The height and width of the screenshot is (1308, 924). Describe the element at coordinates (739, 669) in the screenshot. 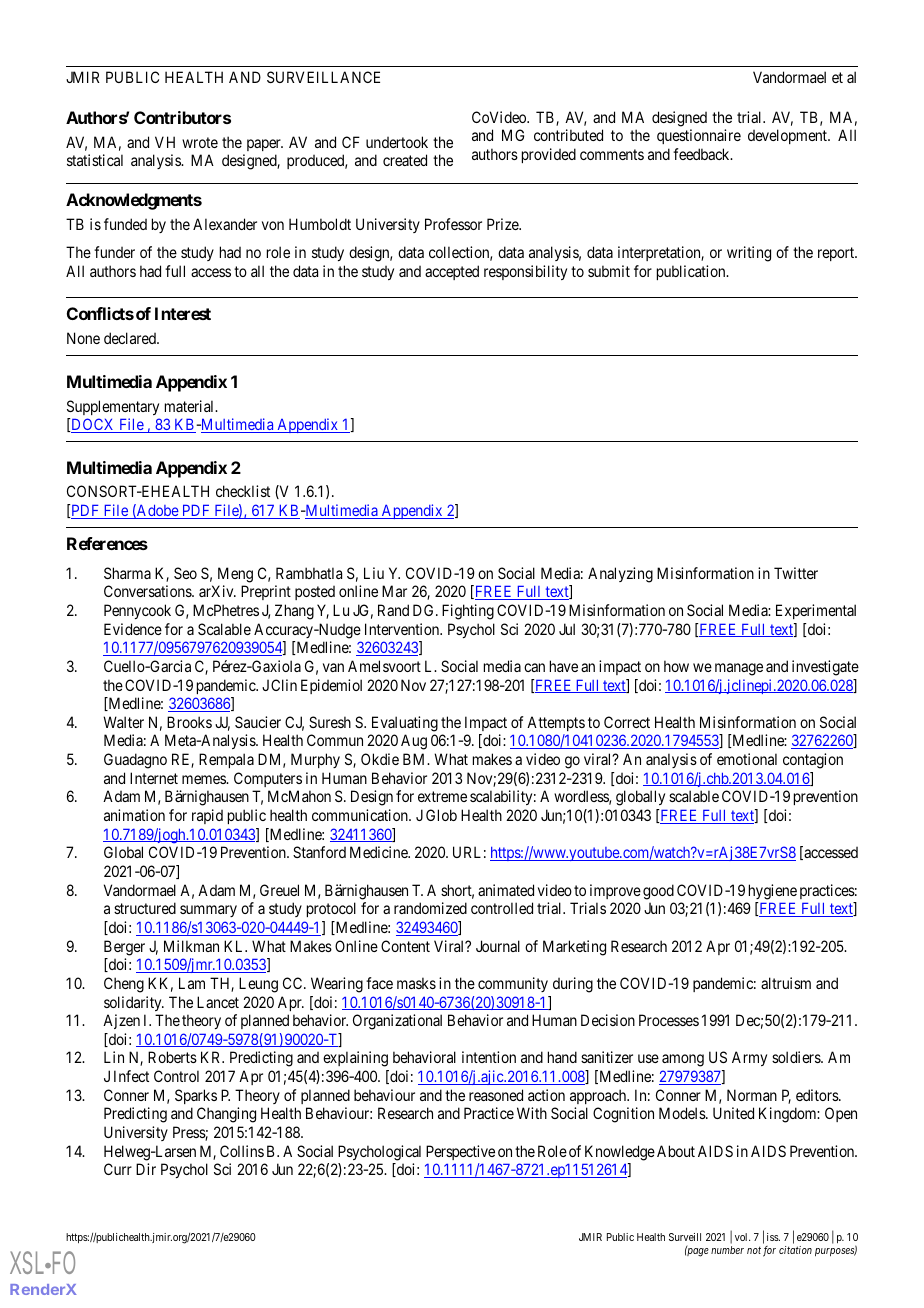

I see `manage` at that location.
